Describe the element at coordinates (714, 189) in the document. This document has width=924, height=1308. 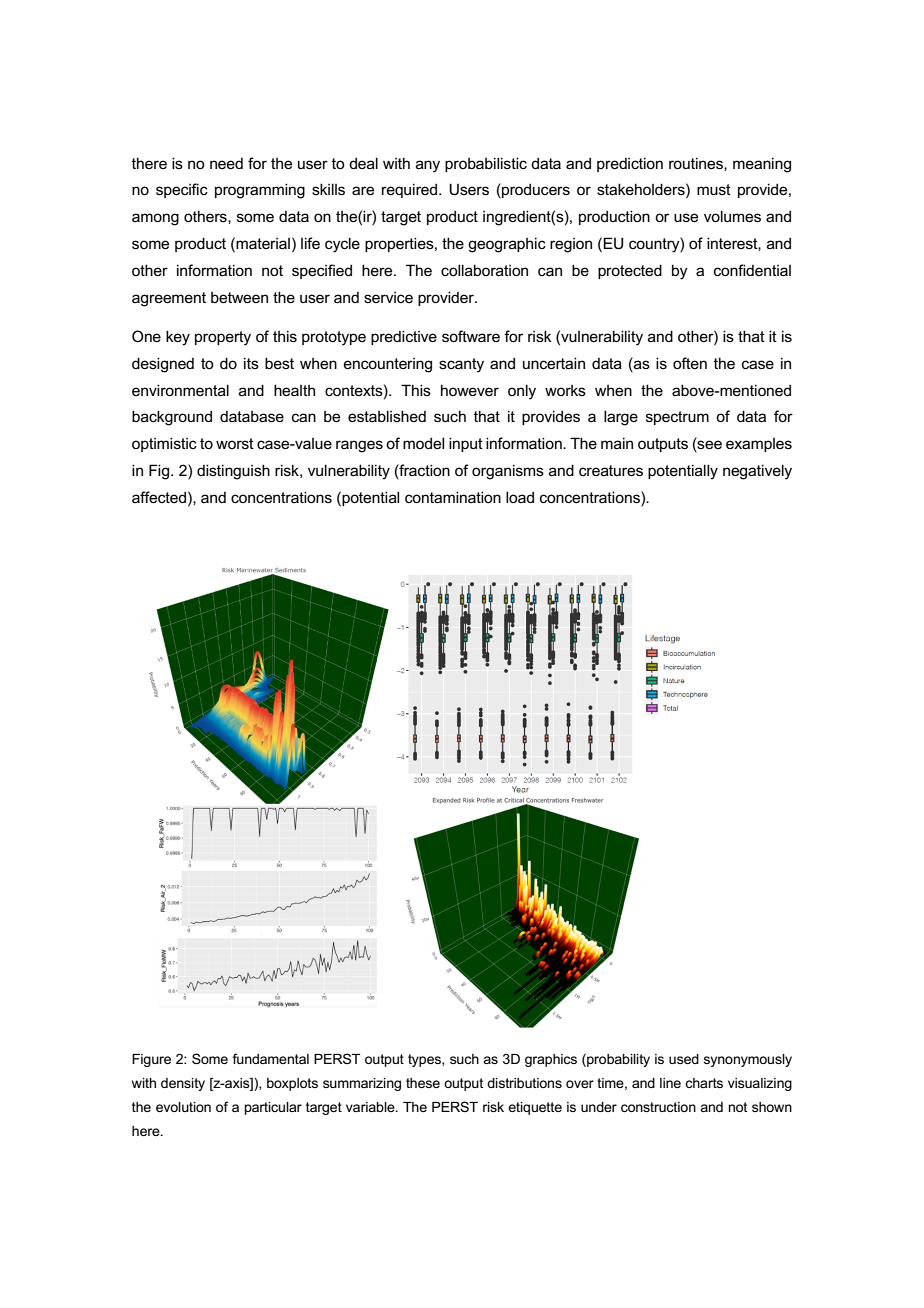
I see `must` at that location.
